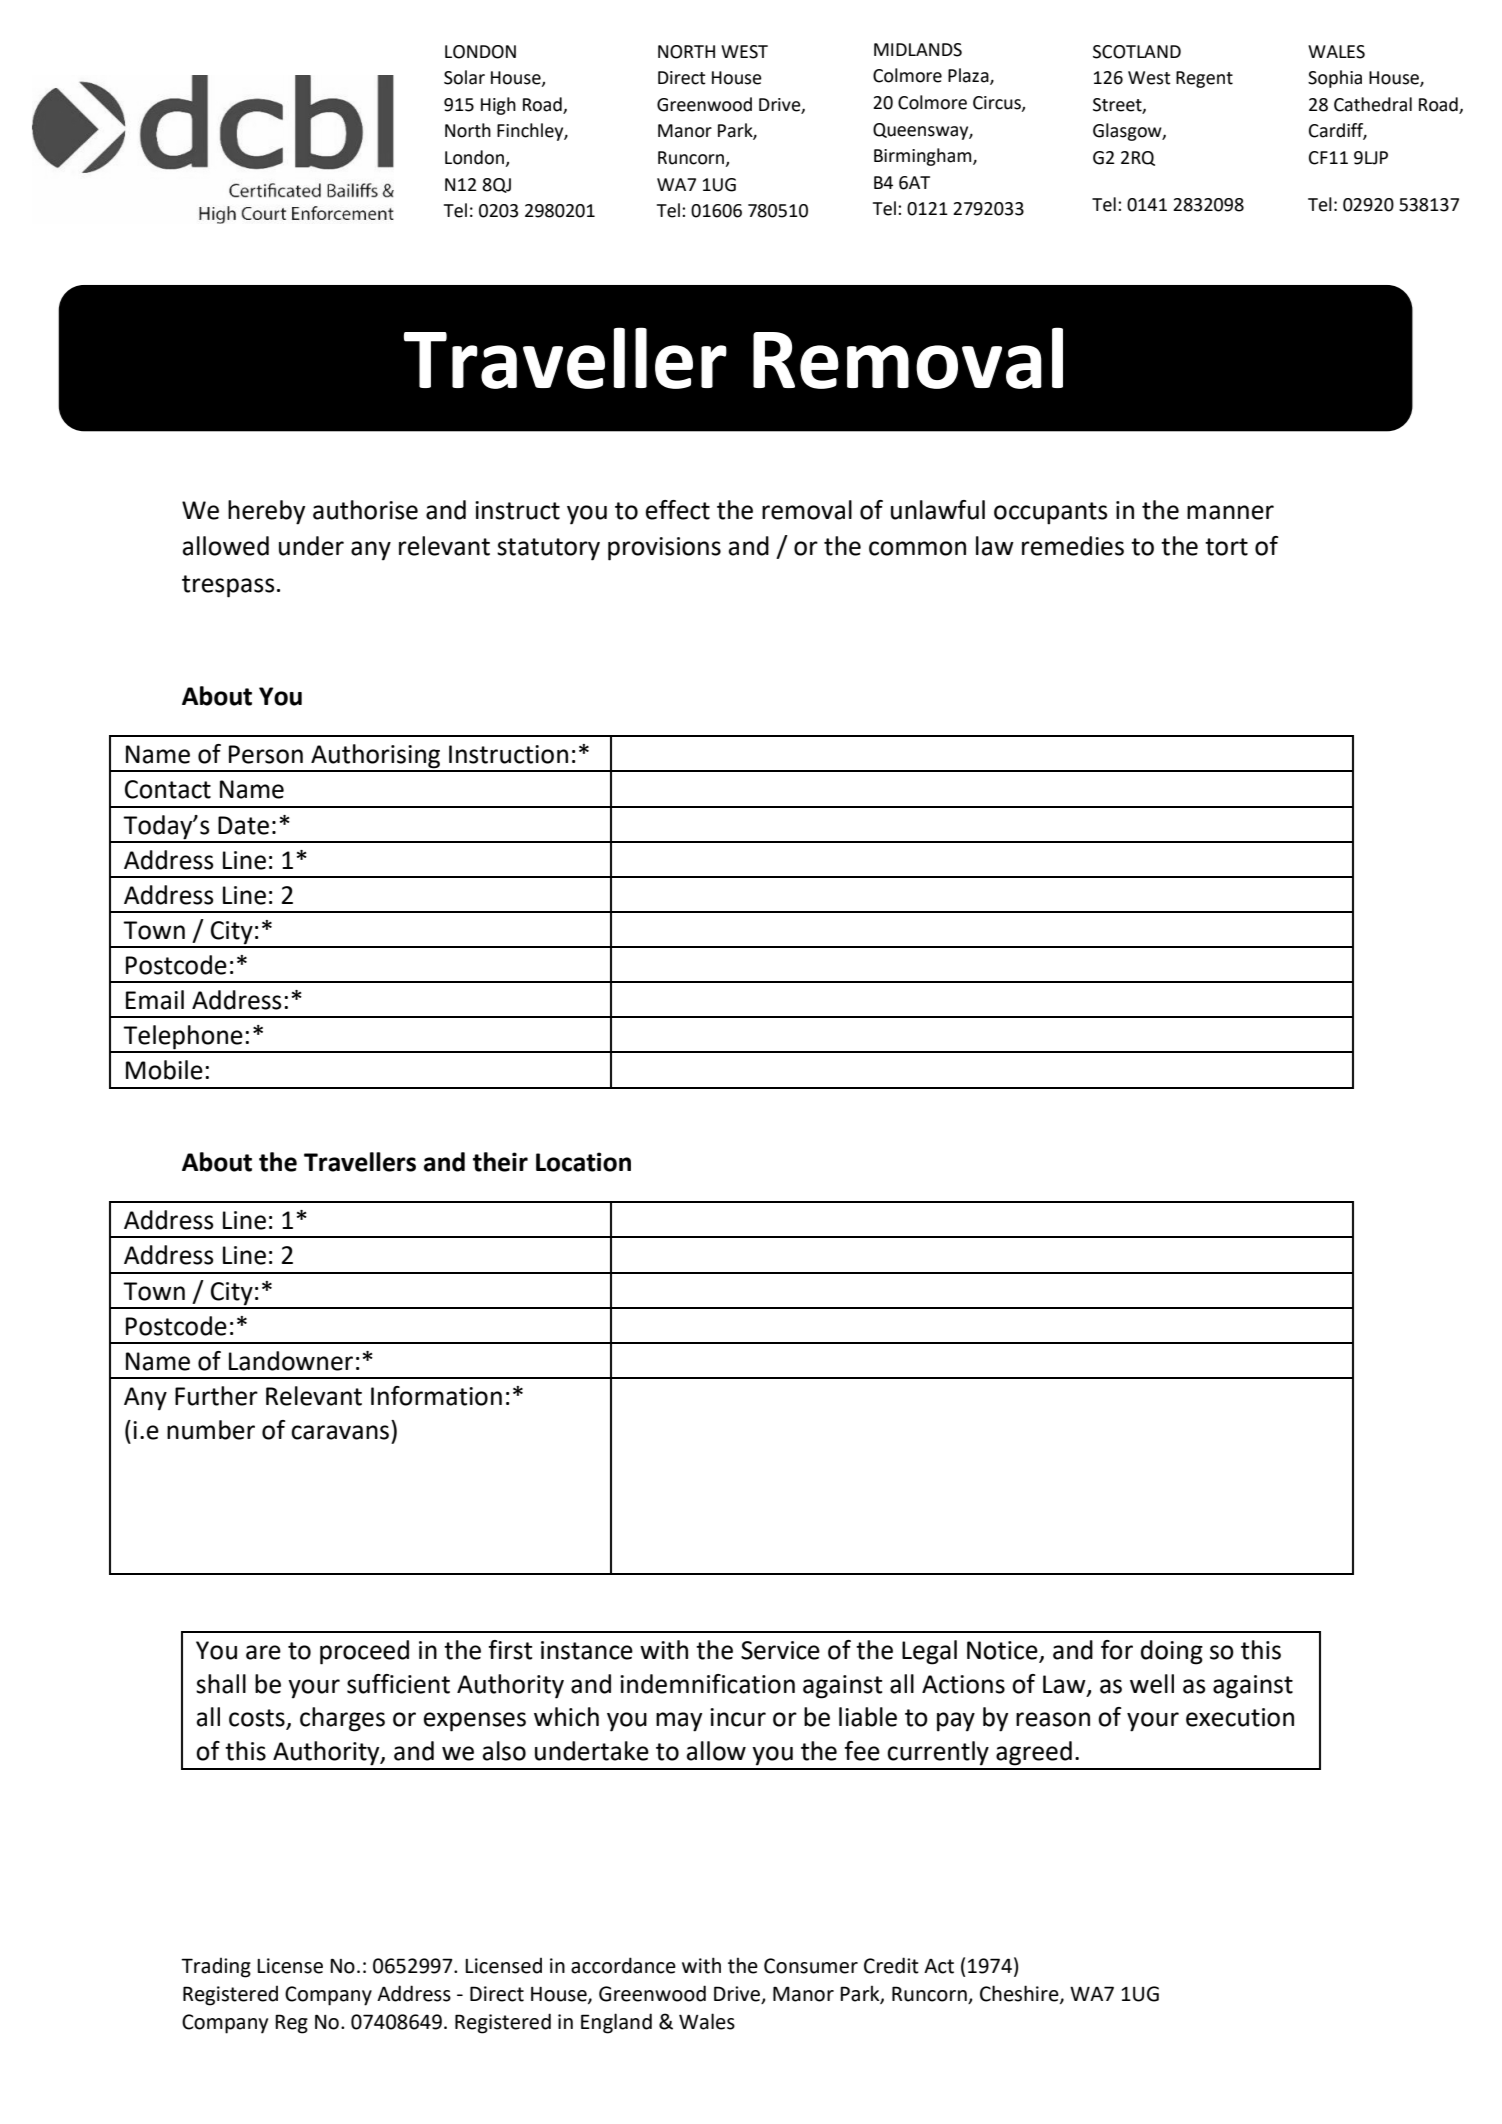  I want to click on manner, so click(1230, 512).
